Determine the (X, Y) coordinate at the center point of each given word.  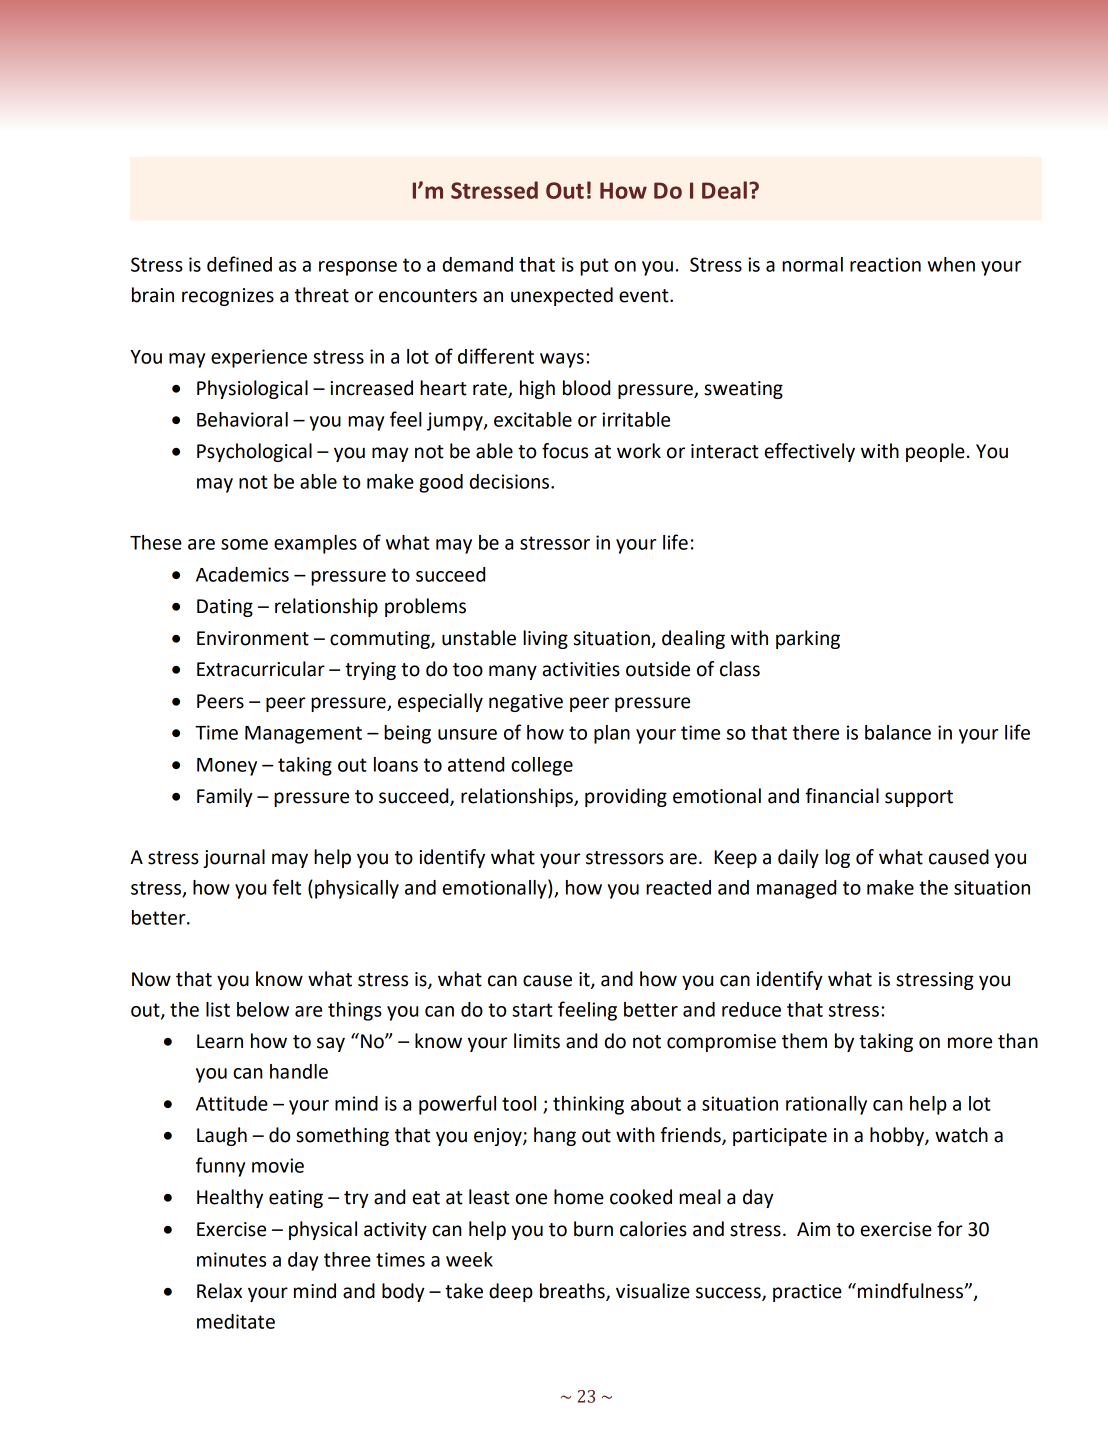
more (970, 1043)
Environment (253, 638)
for (950, 1229)
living (545, 639)
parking (808, 639)
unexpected (562, 296)
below (263, 1009)
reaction (885, 264)
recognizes (228, 297)
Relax (219, 1291)
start (532, 1010)
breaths (573, 1292)
